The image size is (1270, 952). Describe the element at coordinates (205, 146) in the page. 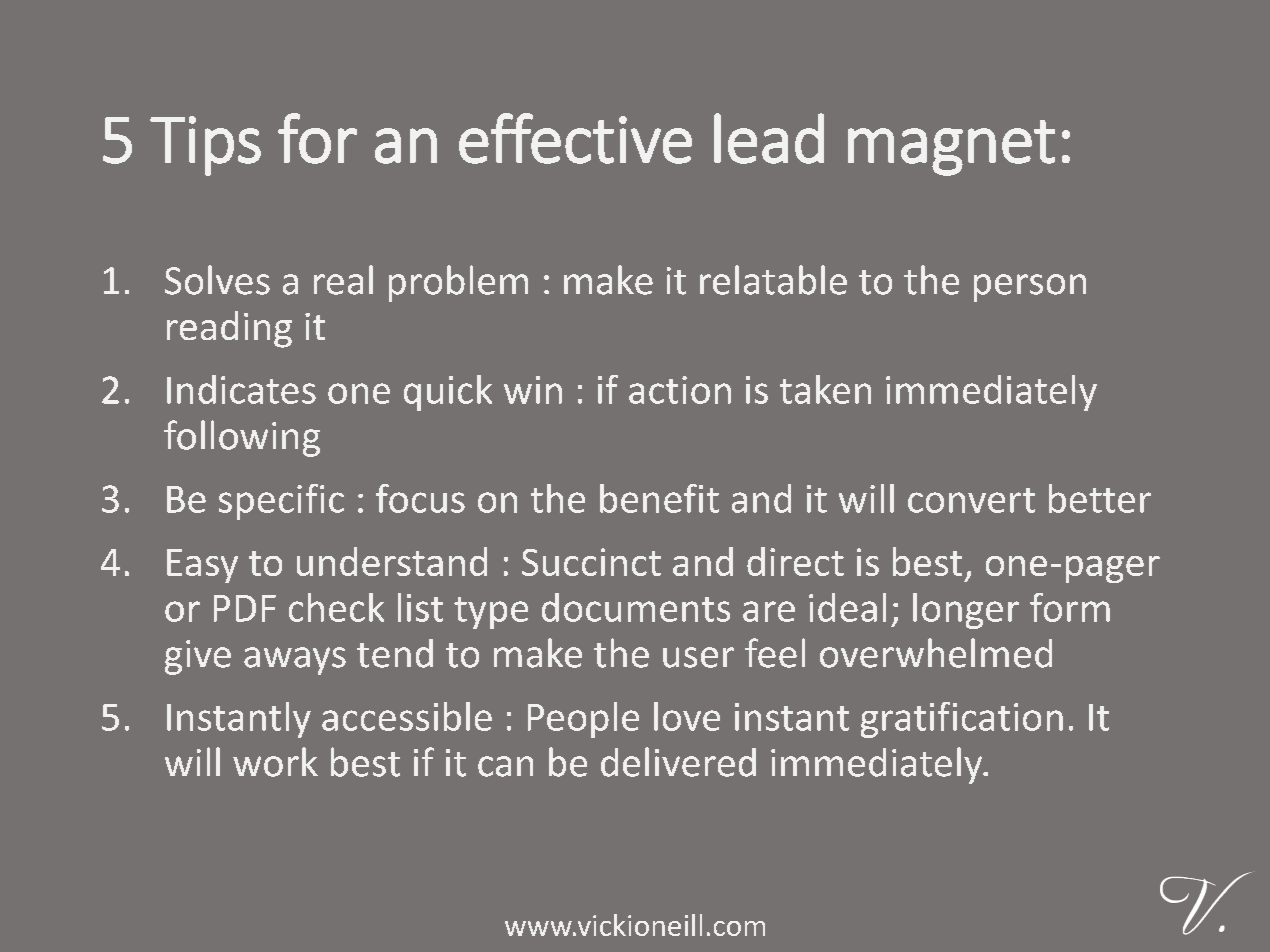

I see `Tips` at that location.
